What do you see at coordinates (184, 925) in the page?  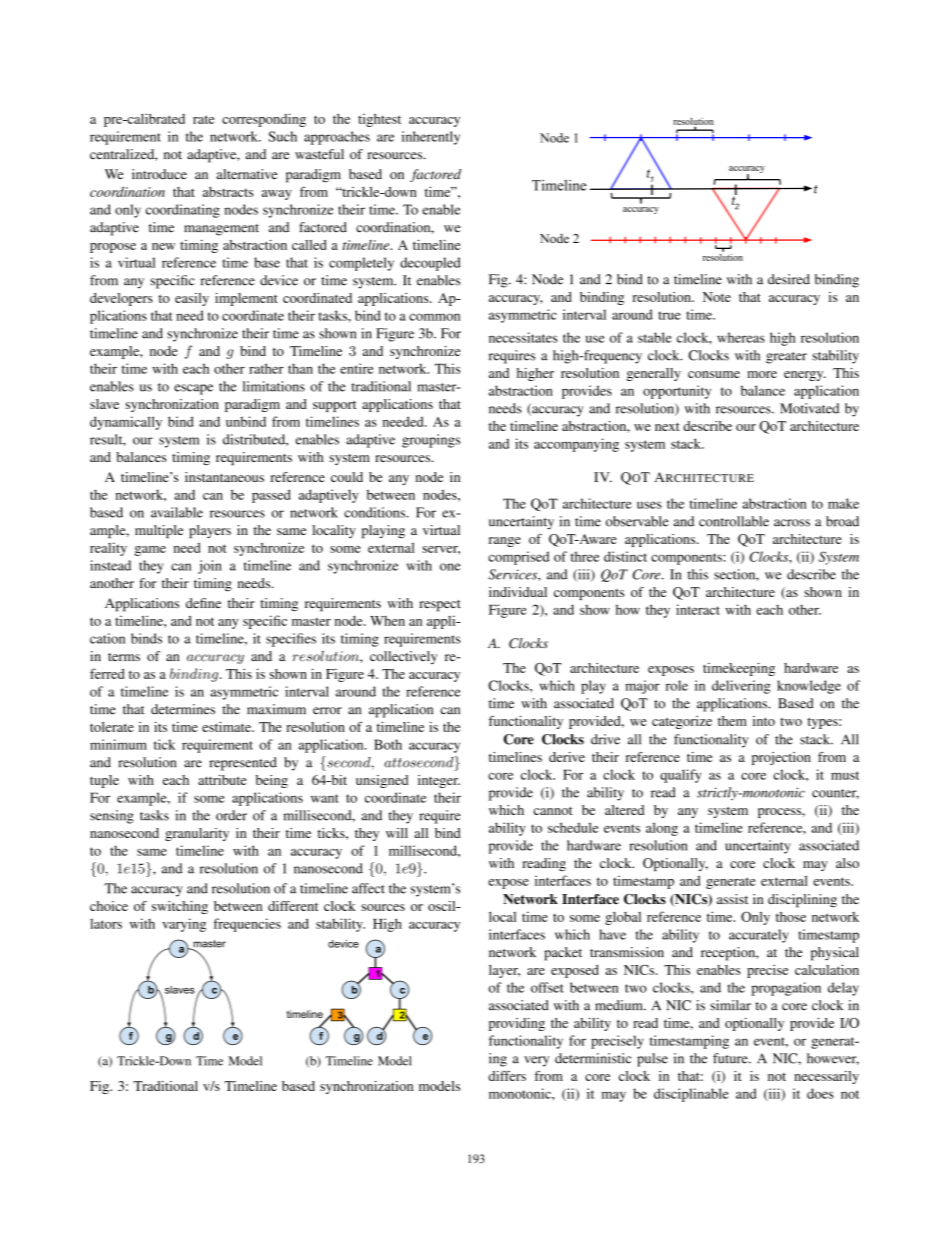 I see `varying` at bounding box center [184, 925].
